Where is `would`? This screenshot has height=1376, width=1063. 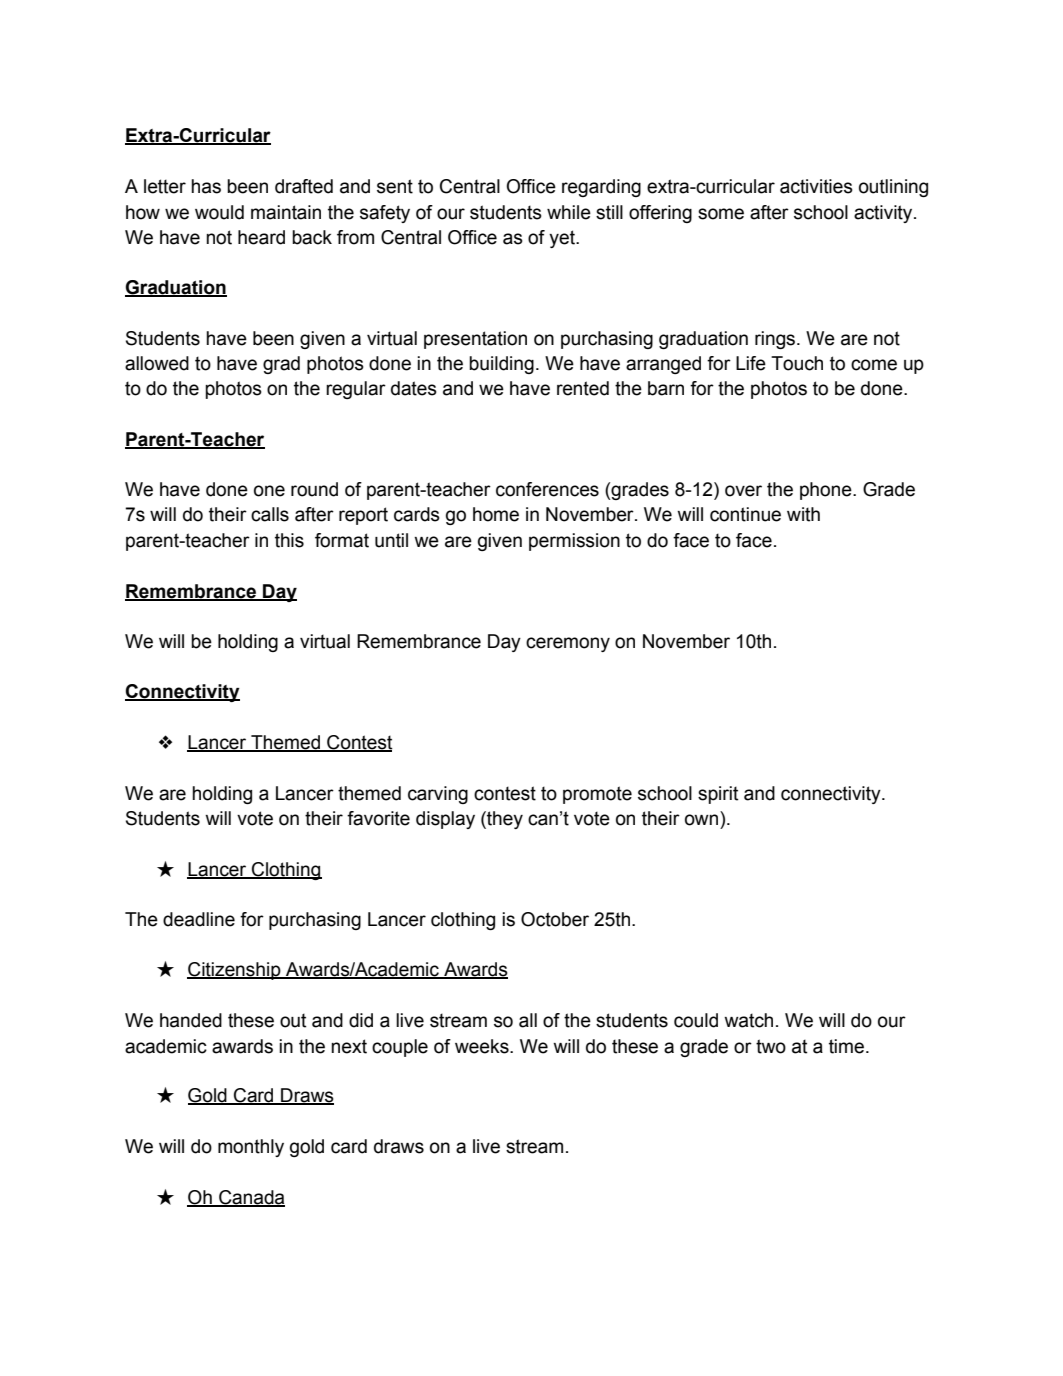
would is located at coordinates (219, 212).
